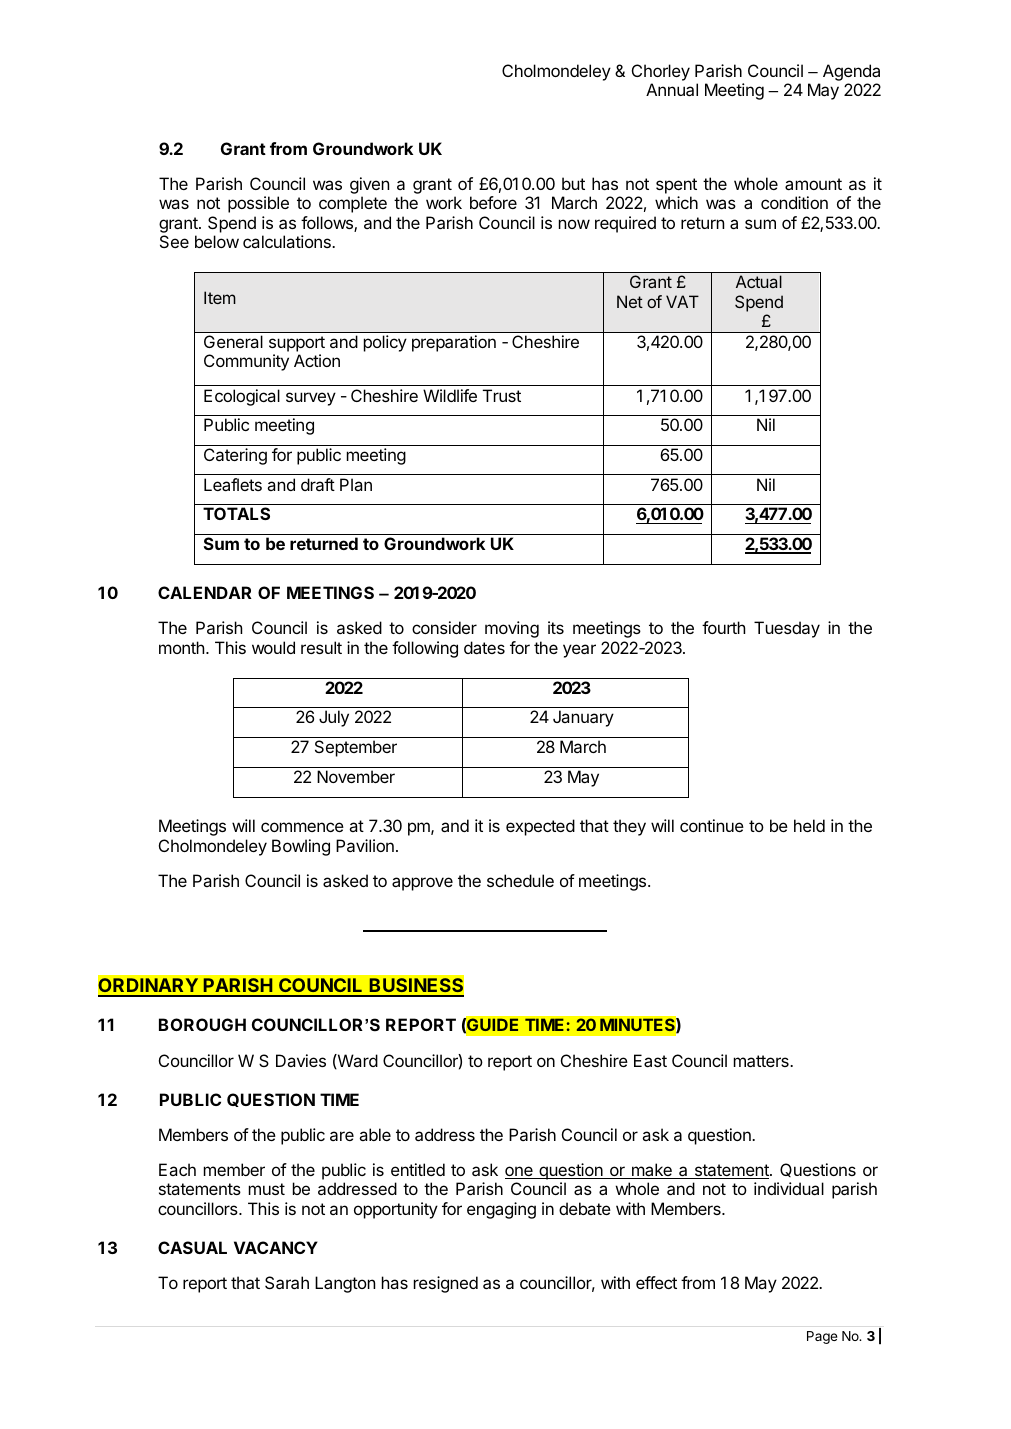 Image resolution: width=1011 pixels, height=1429 pixels. What do you see at coordinates (273, 647) in the screenshot?
I see `would` at bounding box center [273, 647].
